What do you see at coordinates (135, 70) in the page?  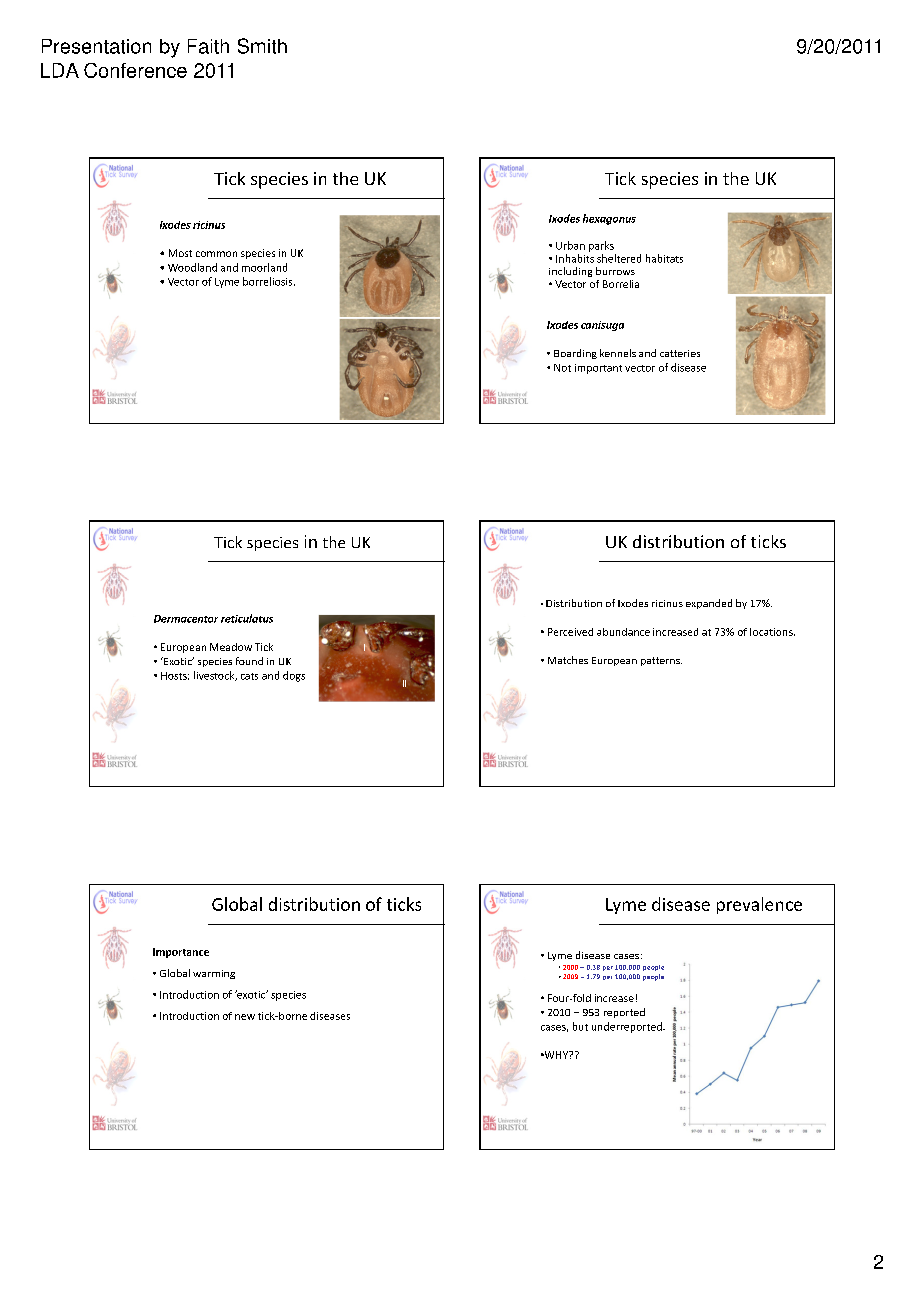 I see `Conference` at bounding box center [135, 70].
